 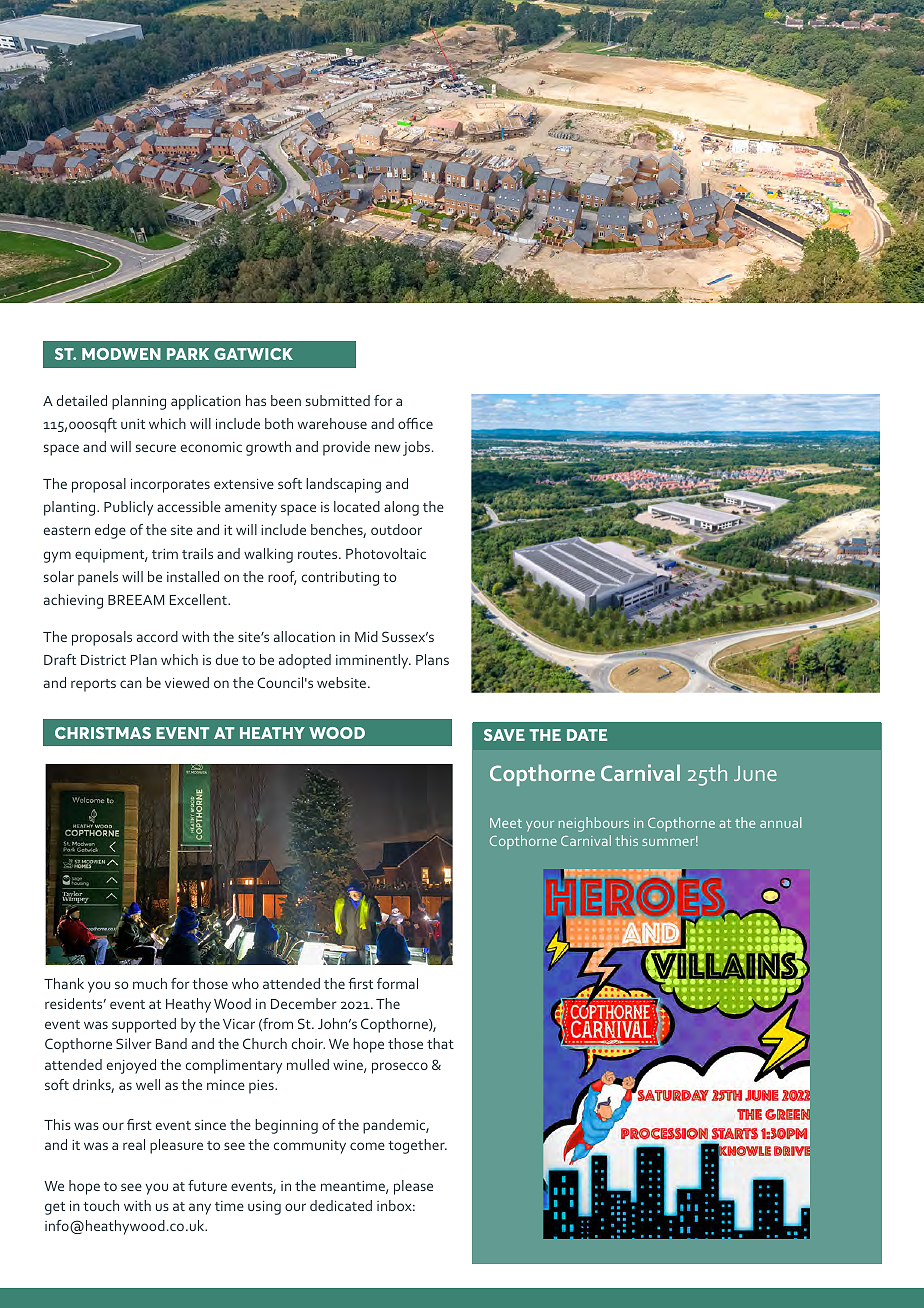 I want to click on please, so click(x=413, y=1187).
